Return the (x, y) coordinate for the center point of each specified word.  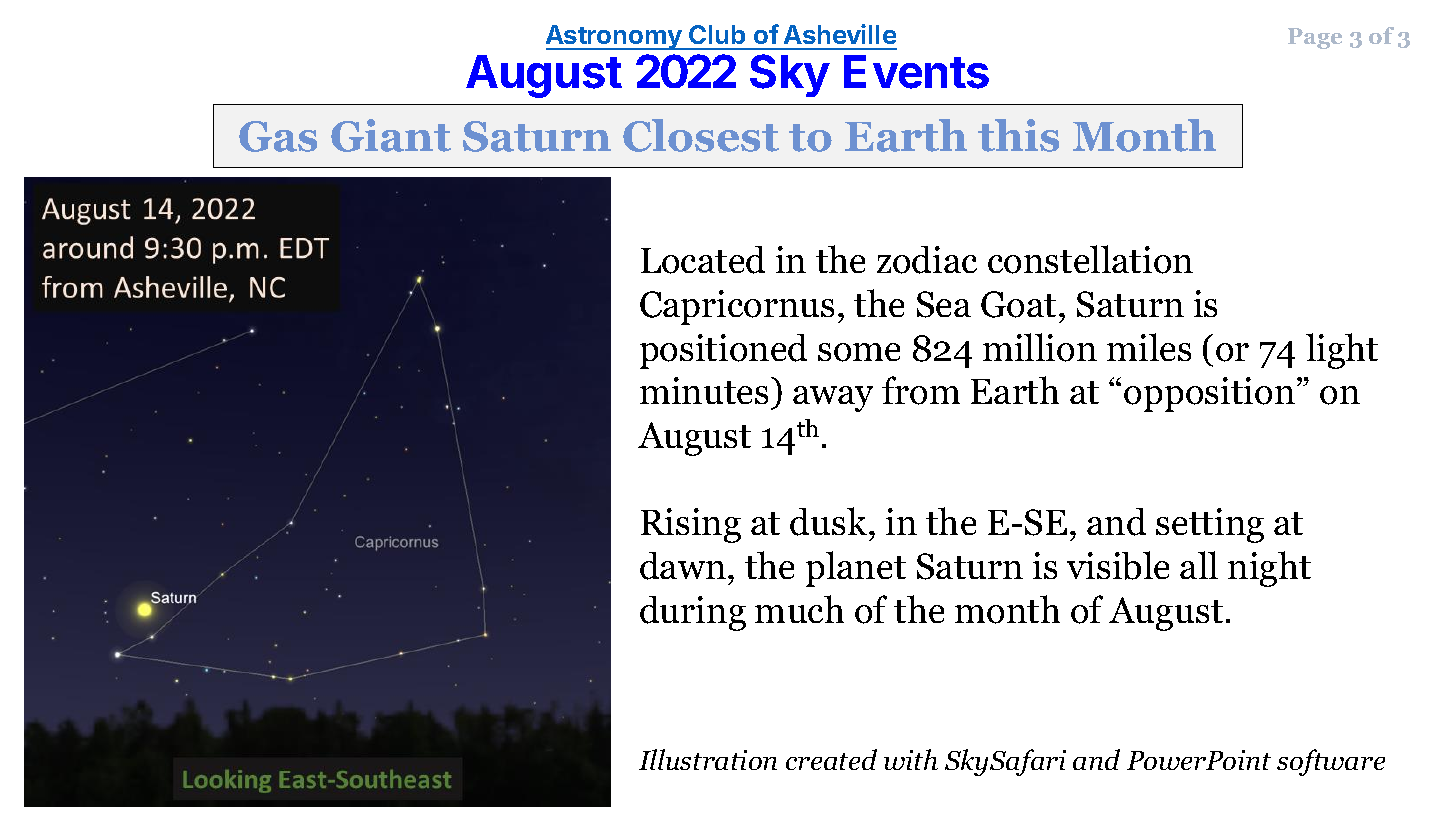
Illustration (708, 759)
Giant (391, 135)
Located (703, 260)
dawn (683, 566)
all (1199, 565)
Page (1315, 38)
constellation (1090, 259)
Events (916, 72)
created (831, 759)
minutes (704, 390)
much (799, 609)
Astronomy (615, 37)
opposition (1209, 394)
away (833, 399)
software (1331, 762)
